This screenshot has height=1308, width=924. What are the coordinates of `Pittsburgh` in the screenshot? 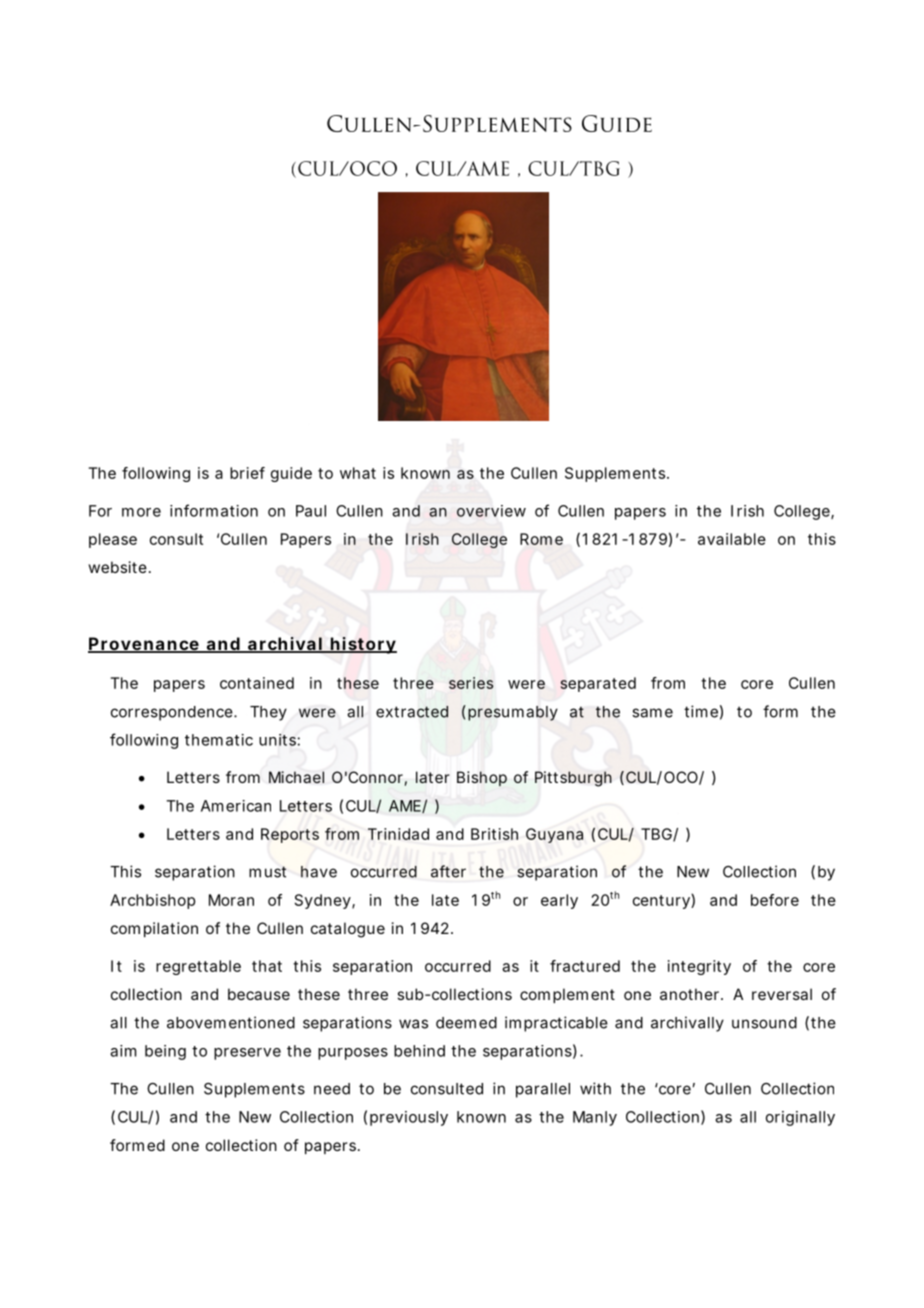 It's located at (573, 779).
